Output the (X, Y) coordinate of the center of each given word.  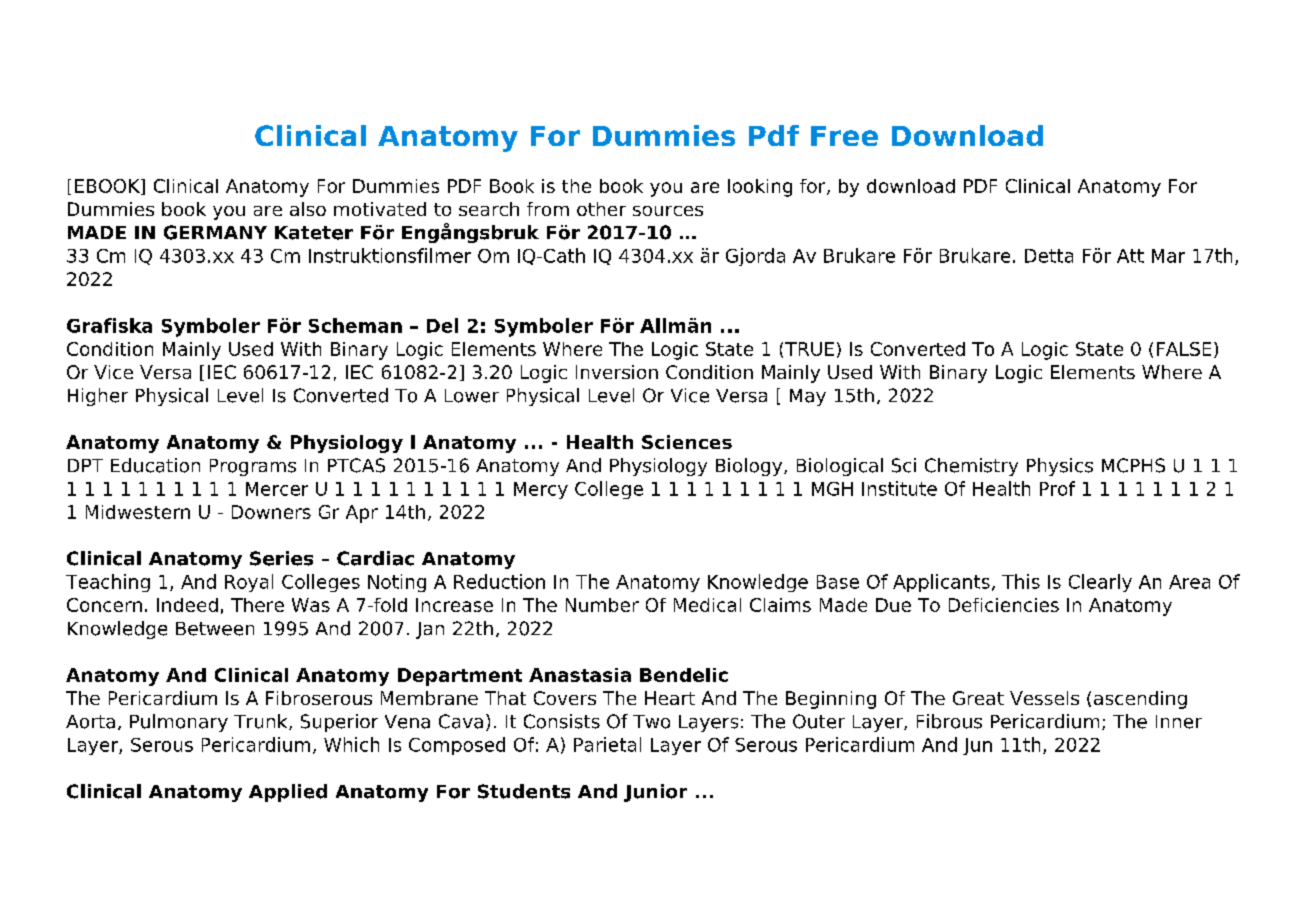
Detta (1049, 256)
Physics (1060, 467)
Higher (98, 397)
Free (844, 136)
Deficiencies (1004, 605)
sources (668, 211)
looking (760, 188)
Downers (271, 512)
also (308, 209)
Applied (288, 793)
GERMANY (215, 232)
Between (215, 629)
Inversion (617, 372)
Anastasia (580, 675)
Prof (1057, 488)
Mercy (541, 490)
